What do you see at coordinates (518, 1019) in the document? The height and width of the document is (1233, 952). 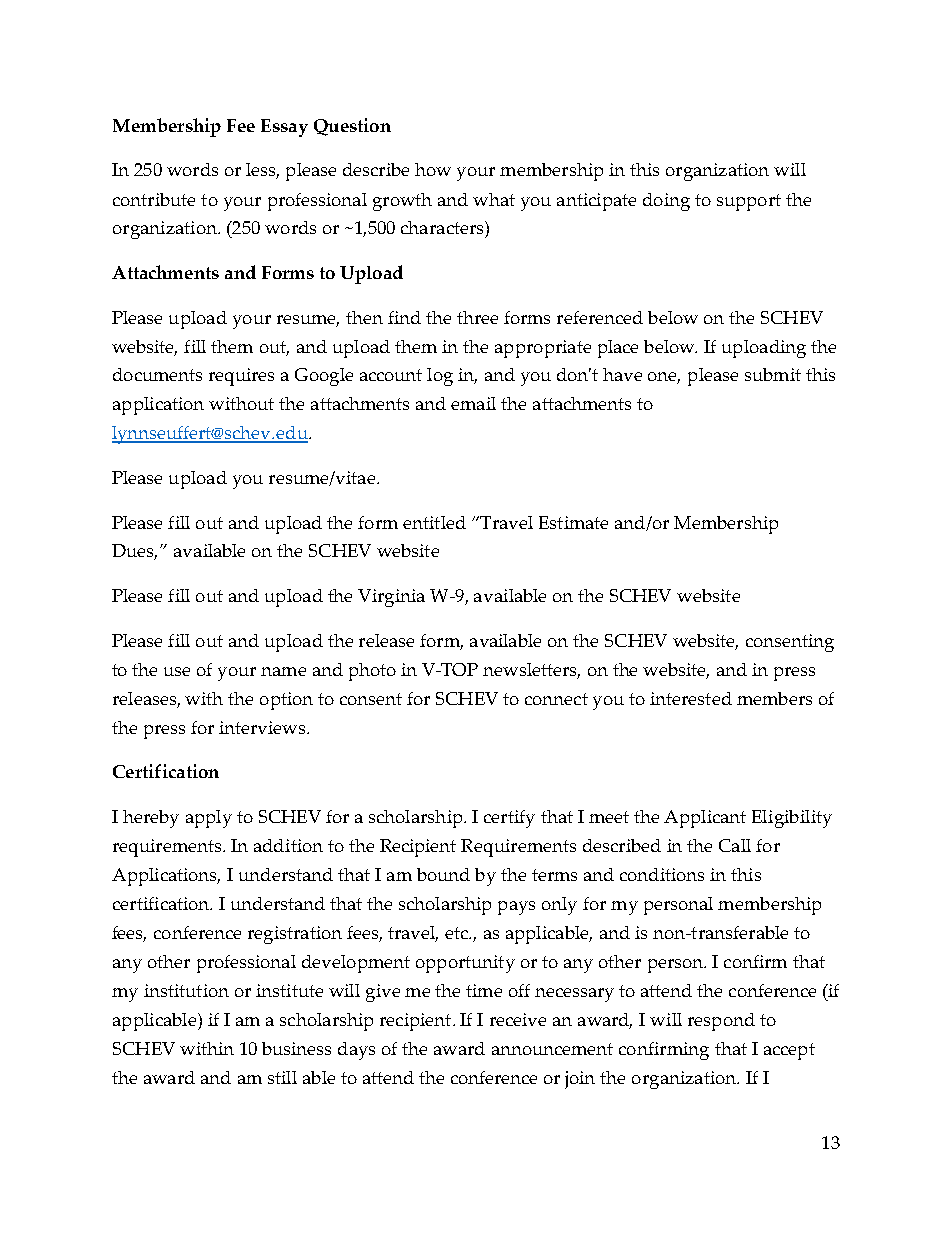 I see `receive` at bounding box center [518, 1019].
